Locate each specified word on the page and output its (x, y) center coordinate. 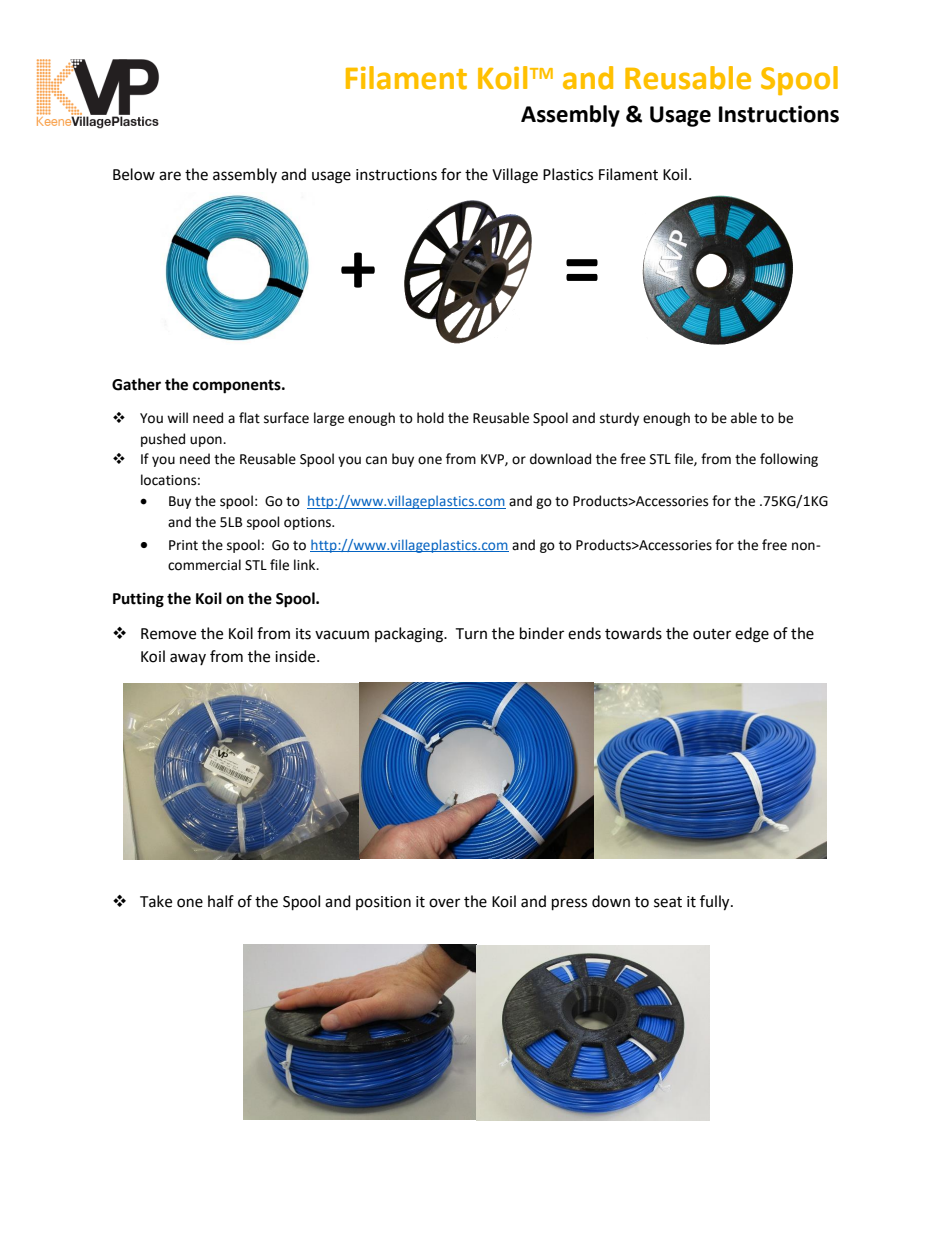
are (170, 176)
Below (134, 174)
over (444, 903)
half (221, 901)
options (308, 523)
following (789, 460)
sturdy (619, 419)
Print (183, 545)
